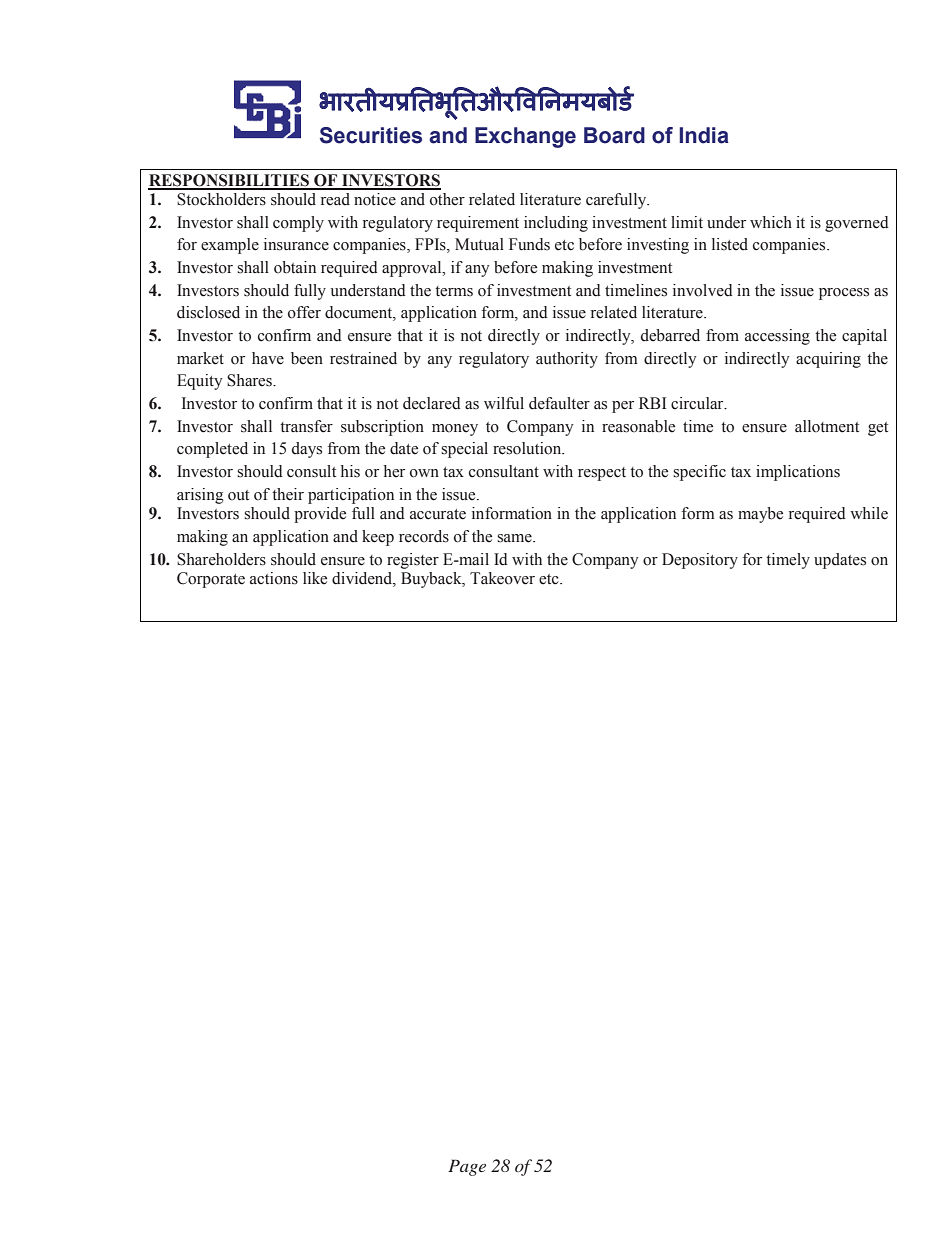  What do you see at coordinates (771, 222) in the page?
I see `which` at bounding box center [771, 222].
